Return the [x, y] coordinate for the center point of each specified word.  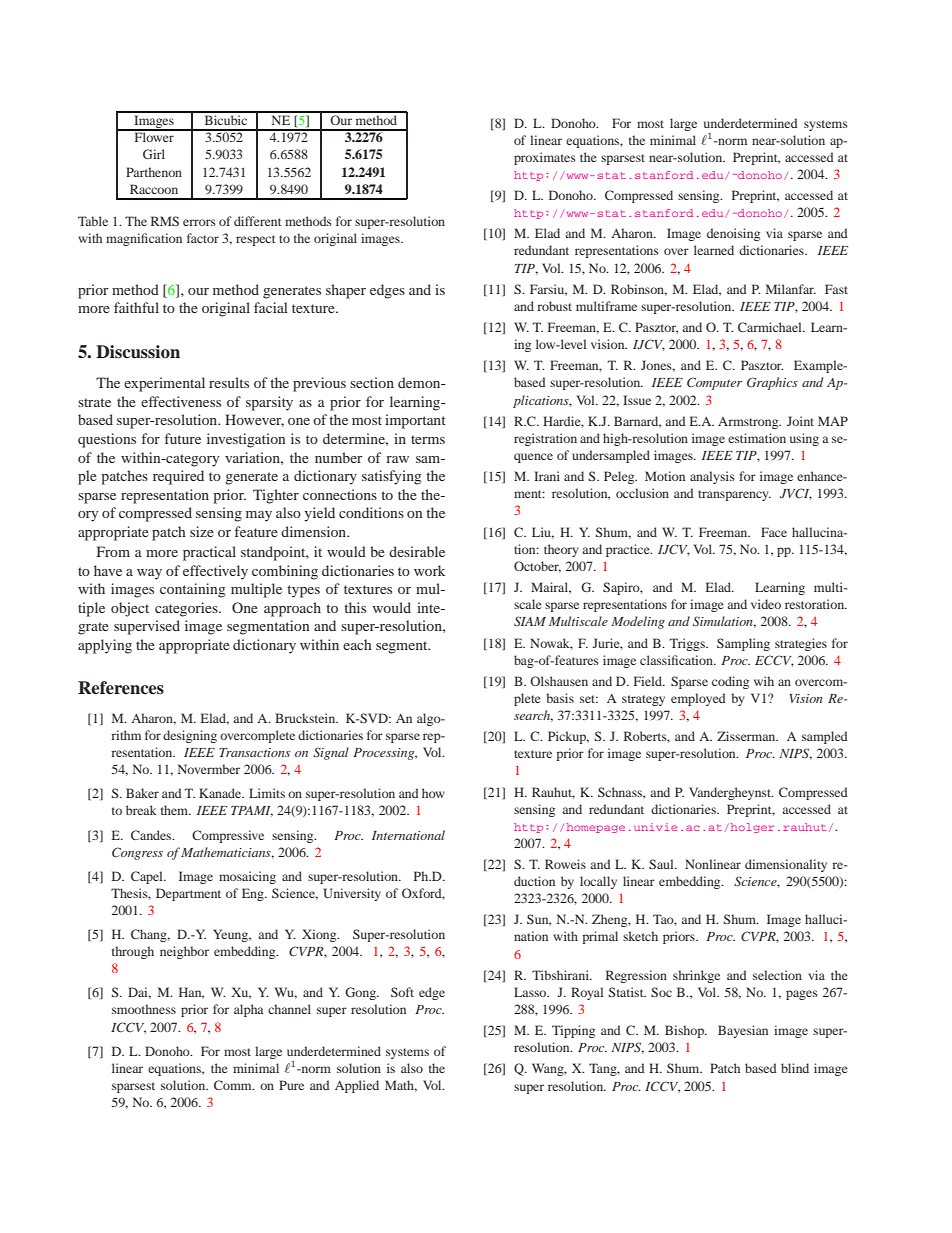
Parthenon [154, 172]
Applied [357, 1086]
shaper [346, 291]
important [415, 421]
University [352, 894]
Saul [662, 864]
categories [187, 609]
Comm [234, 1085]
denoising [733, 234]
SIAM [530, 621]
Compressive [228, 836]
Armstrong [749, 423]
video [766, 604]
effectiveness [181, 401]
